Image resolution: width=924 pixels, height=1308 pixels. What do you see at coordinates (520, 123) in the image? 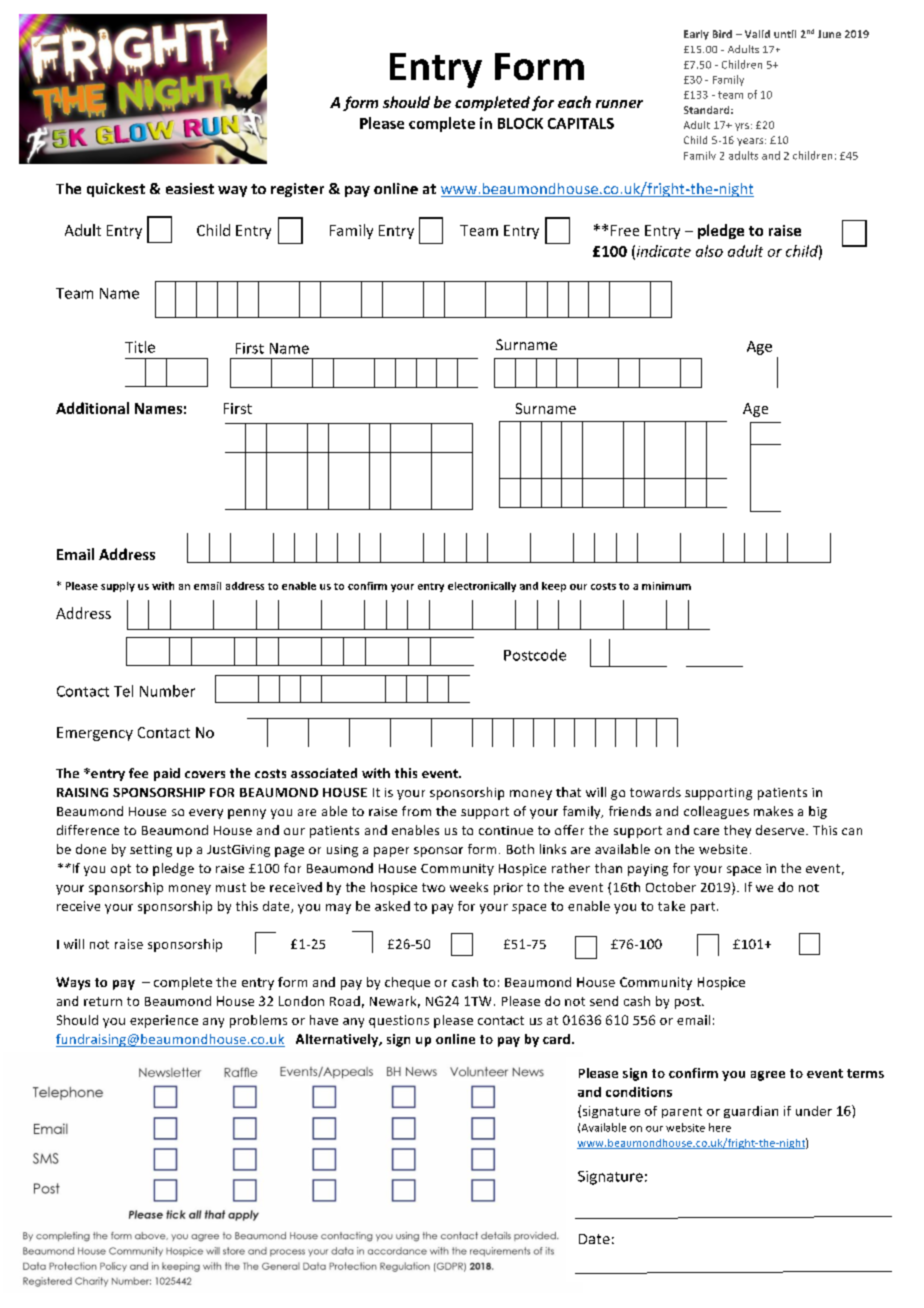
I see `BLOCK` at bounding box center [520, 123].
